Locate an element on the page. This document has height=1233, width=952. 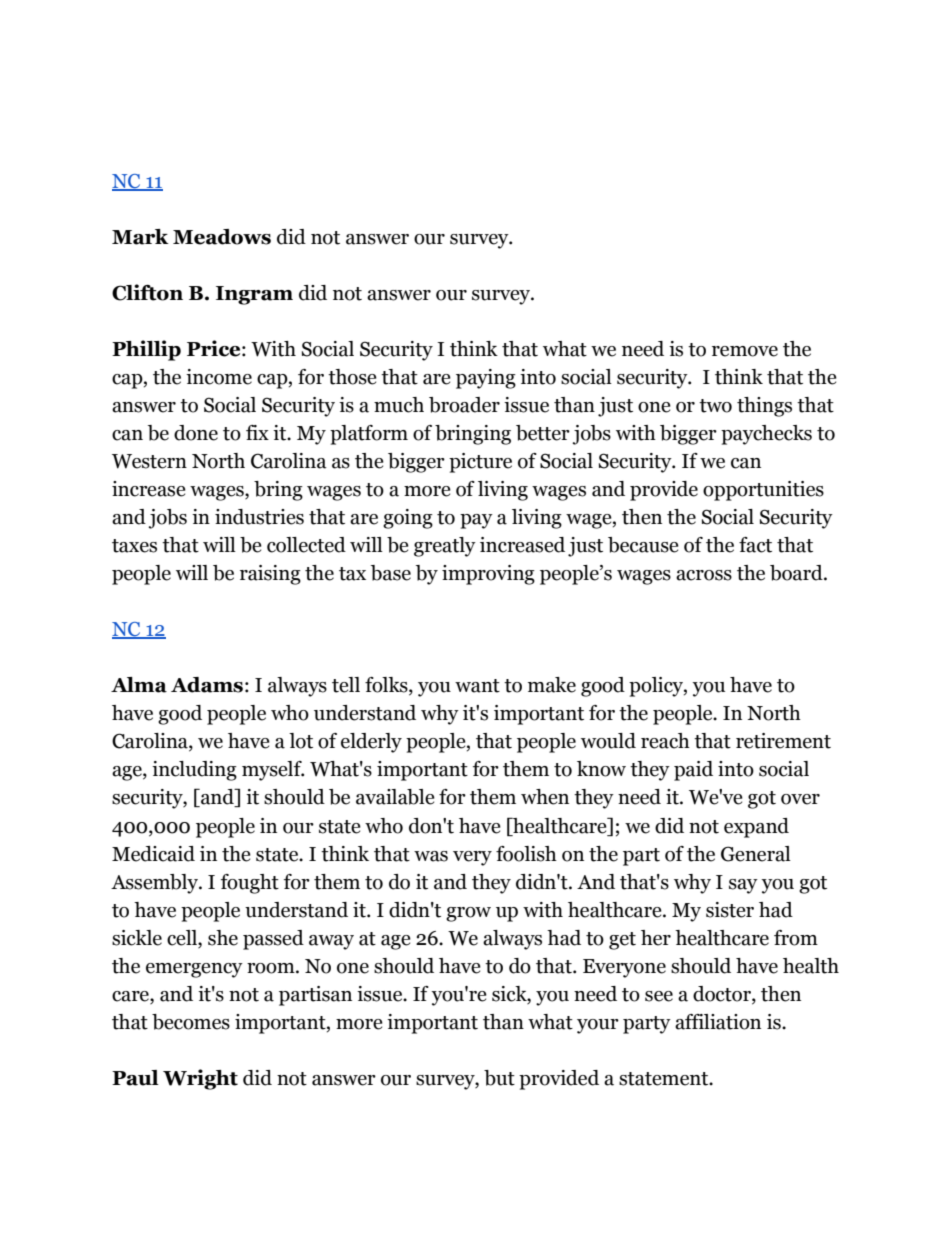
picture is located at coordinates (480, 463).
